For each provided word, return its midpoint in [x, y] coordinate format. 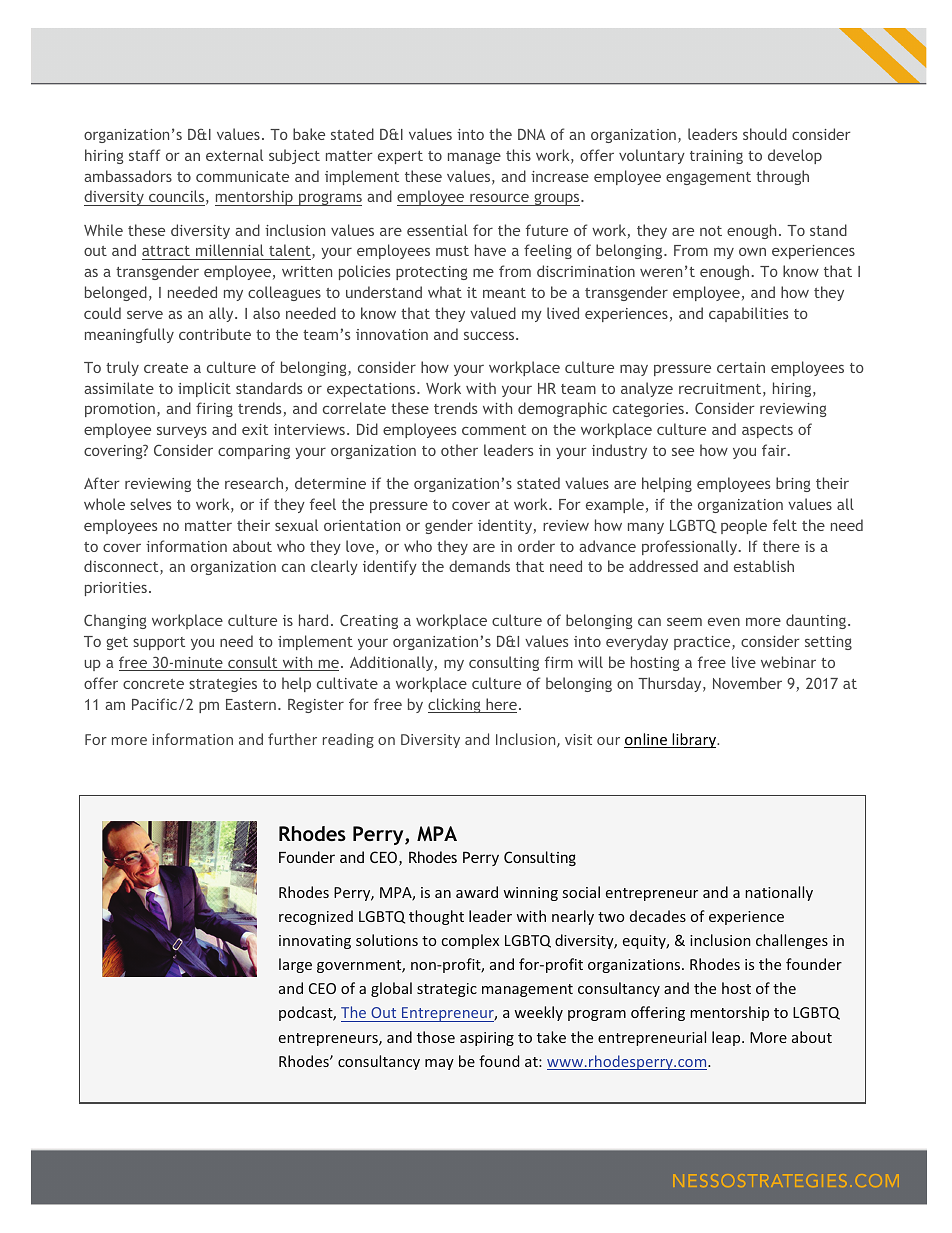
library [694, 740]
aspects [767, 431]
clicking [455, 705]
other [459, 450]
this [518, 155]
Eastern [251, 704]
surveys [182, 432]
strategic [447, 990]
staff [144, 155]
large [295, 965]
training [716, 157]
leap [727, 1038]
